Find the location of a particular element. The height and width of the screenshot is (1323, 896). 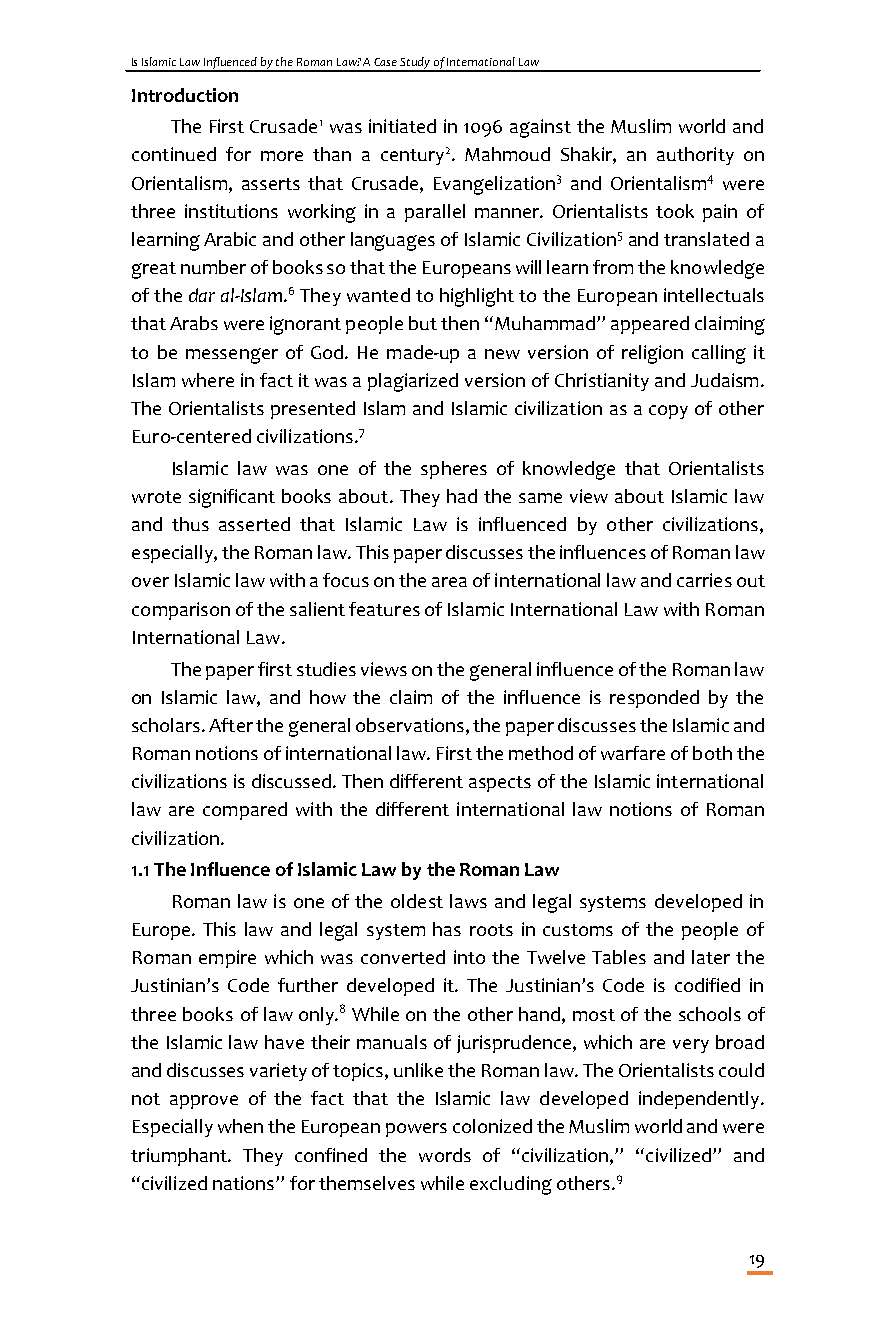

words is located at coordinates (445, 1155).
